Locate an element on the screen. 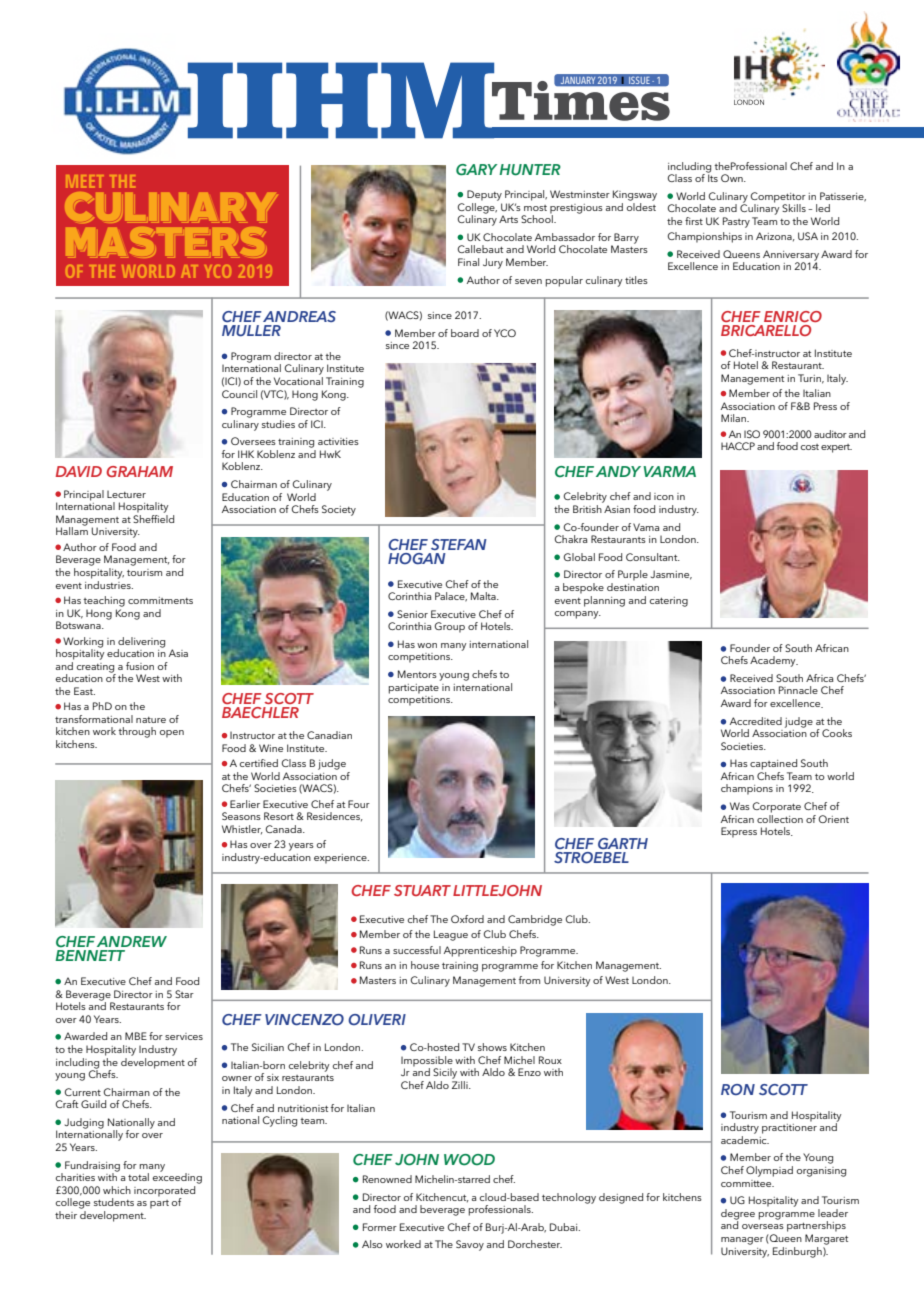 Image resolution: width=924 pixels, height=1310 pixels. Consultant is located at coordinates (653, 557).
